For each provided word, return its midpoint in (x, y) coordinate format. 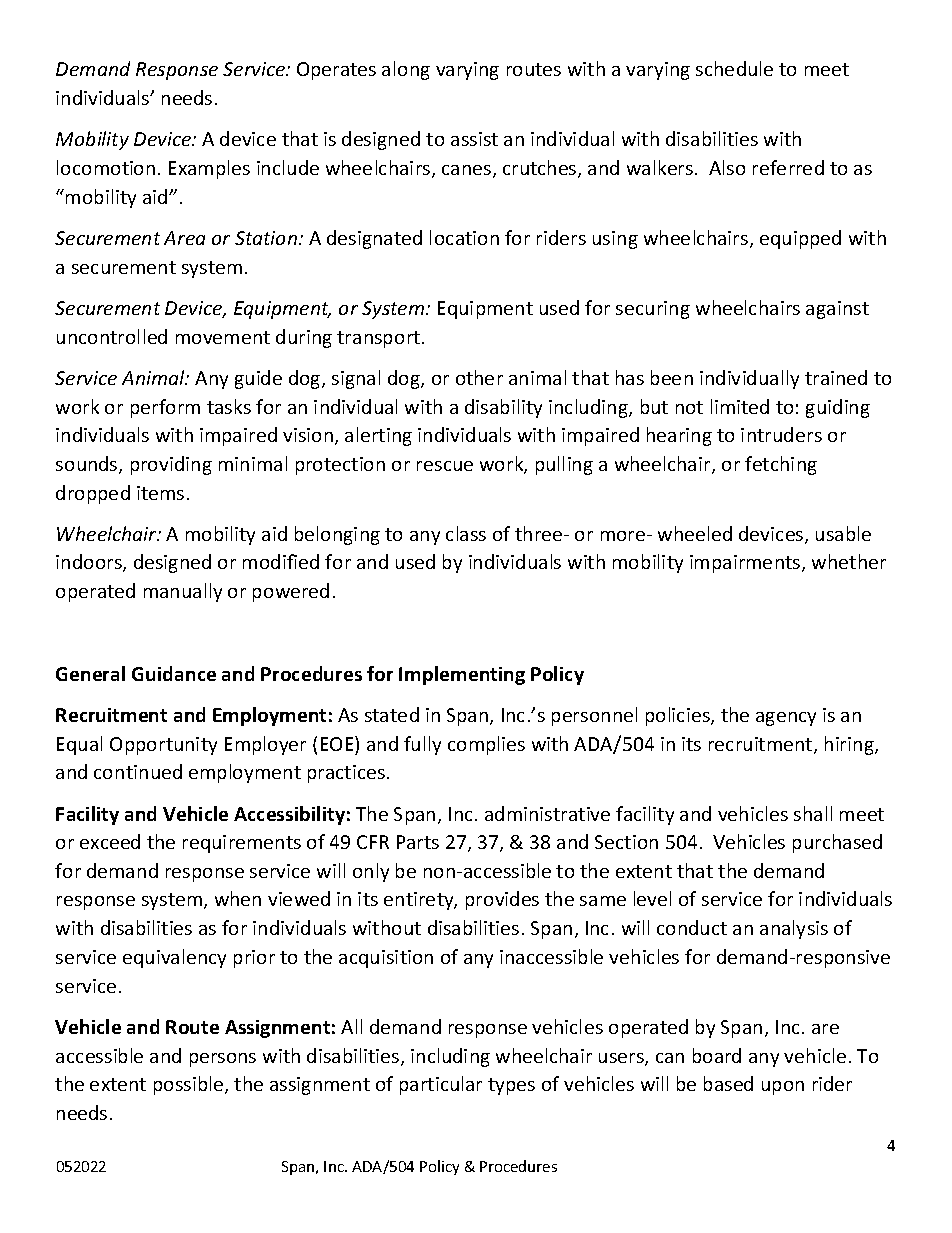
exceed (110, 841)
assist (474, 139)
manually (183, 592)
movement (223, 337)
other (479, 377)
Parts (418, 842)
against (837, 310)
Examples (209, 169)
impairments (746, 564)
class (466, 533)
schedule (734, 68)
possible (190, 1085)
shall (813, 813)
